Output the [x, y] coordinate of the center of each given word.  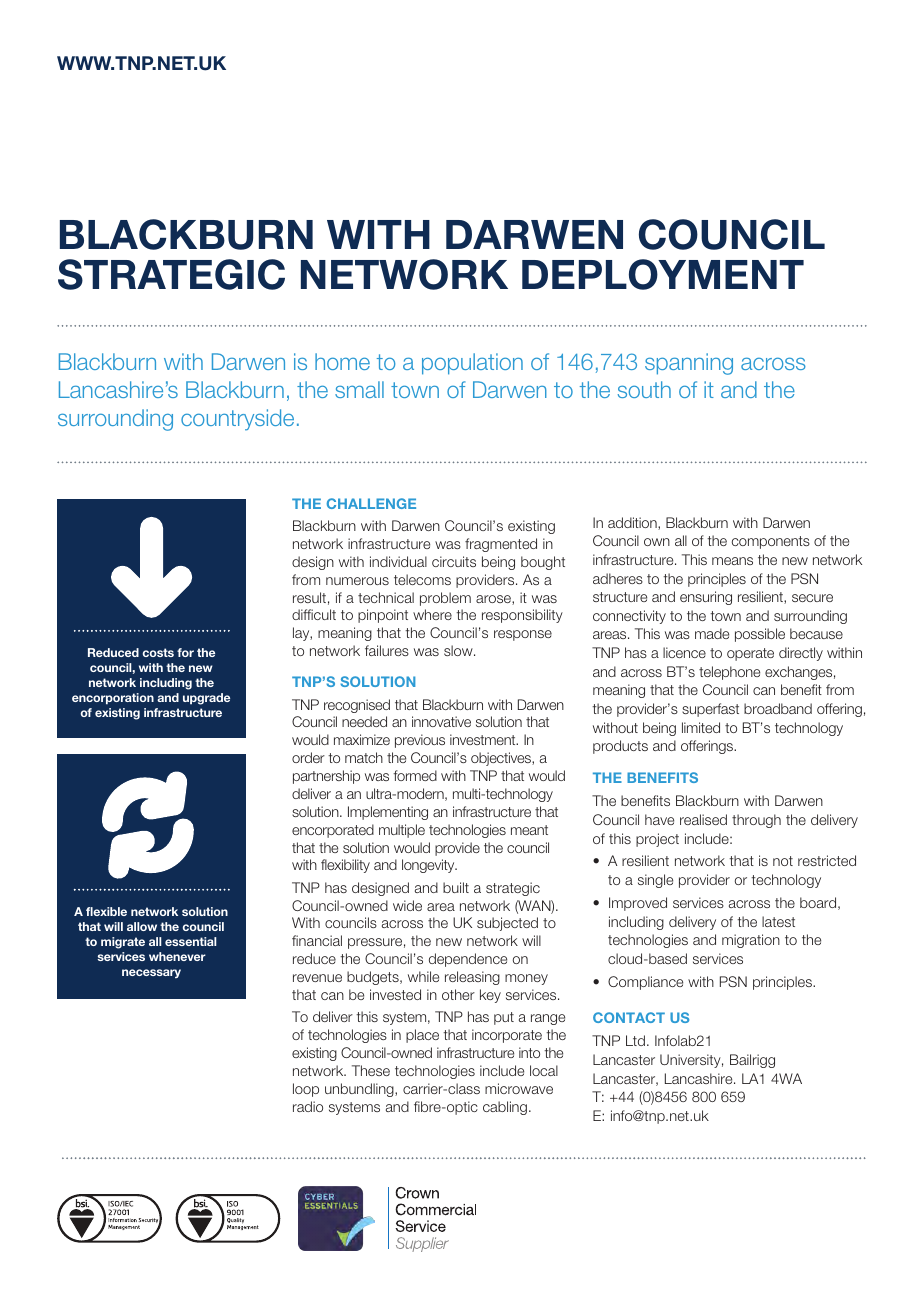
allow [142, 926]
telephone [729, 673]
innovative [441, 721]
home [342, 361]
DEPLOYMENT [663, 274]
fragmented [501, 545]
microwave [519, 1088]
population [472, 364]
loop [306, 1090]
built [456, 887]
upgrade [206, 699]
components [771, 542]
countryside [237, 420]
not [783, 861]
